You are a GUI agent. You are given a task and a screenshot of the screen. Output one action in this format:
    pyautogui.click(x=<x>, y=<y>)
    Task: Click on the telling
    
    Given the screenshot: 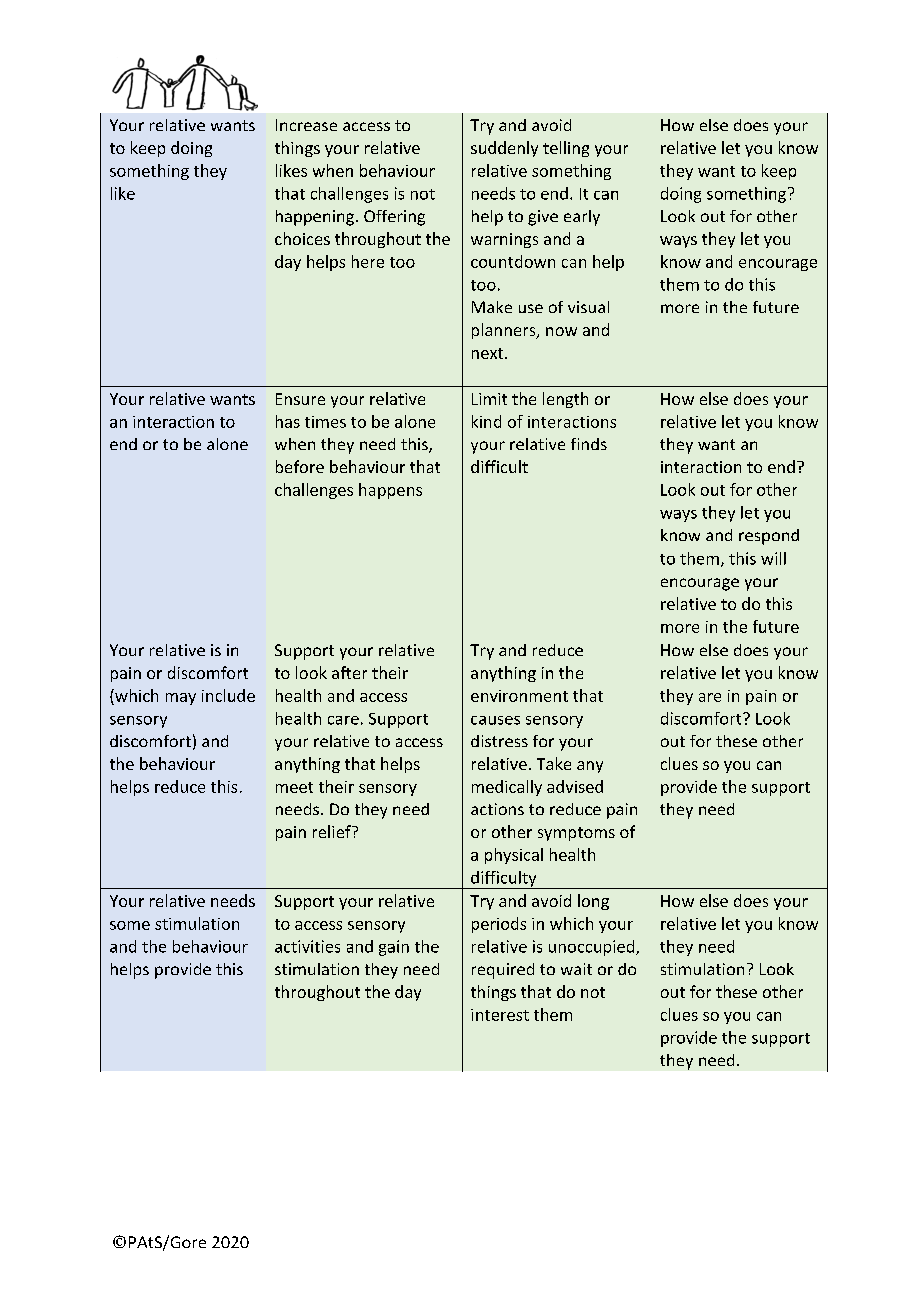 What is the action you would take?
    pyautogui.click(x=566, y=149)
